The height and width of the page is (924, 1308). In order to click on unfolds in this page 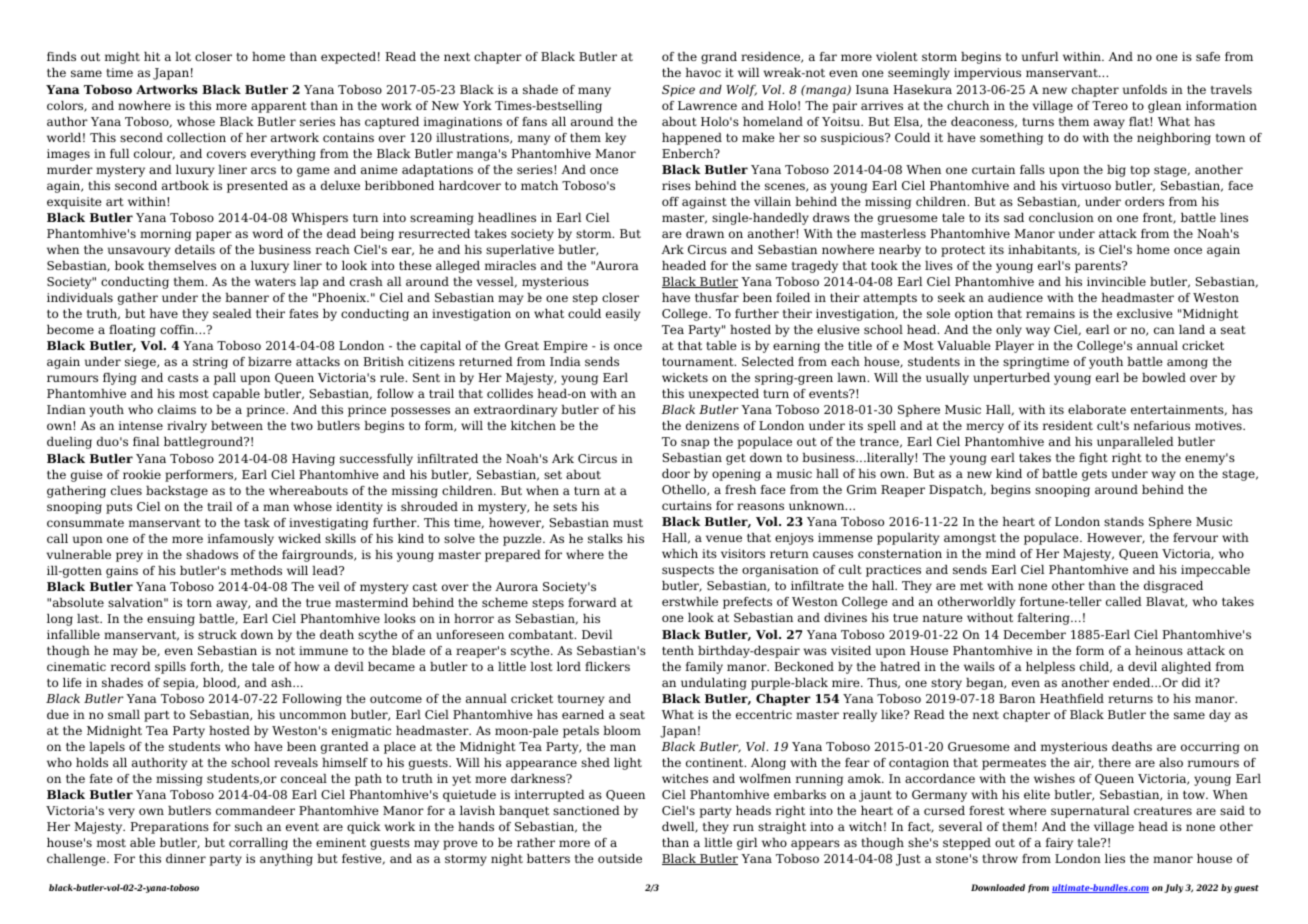, I will do `click(1145, 89)`.
